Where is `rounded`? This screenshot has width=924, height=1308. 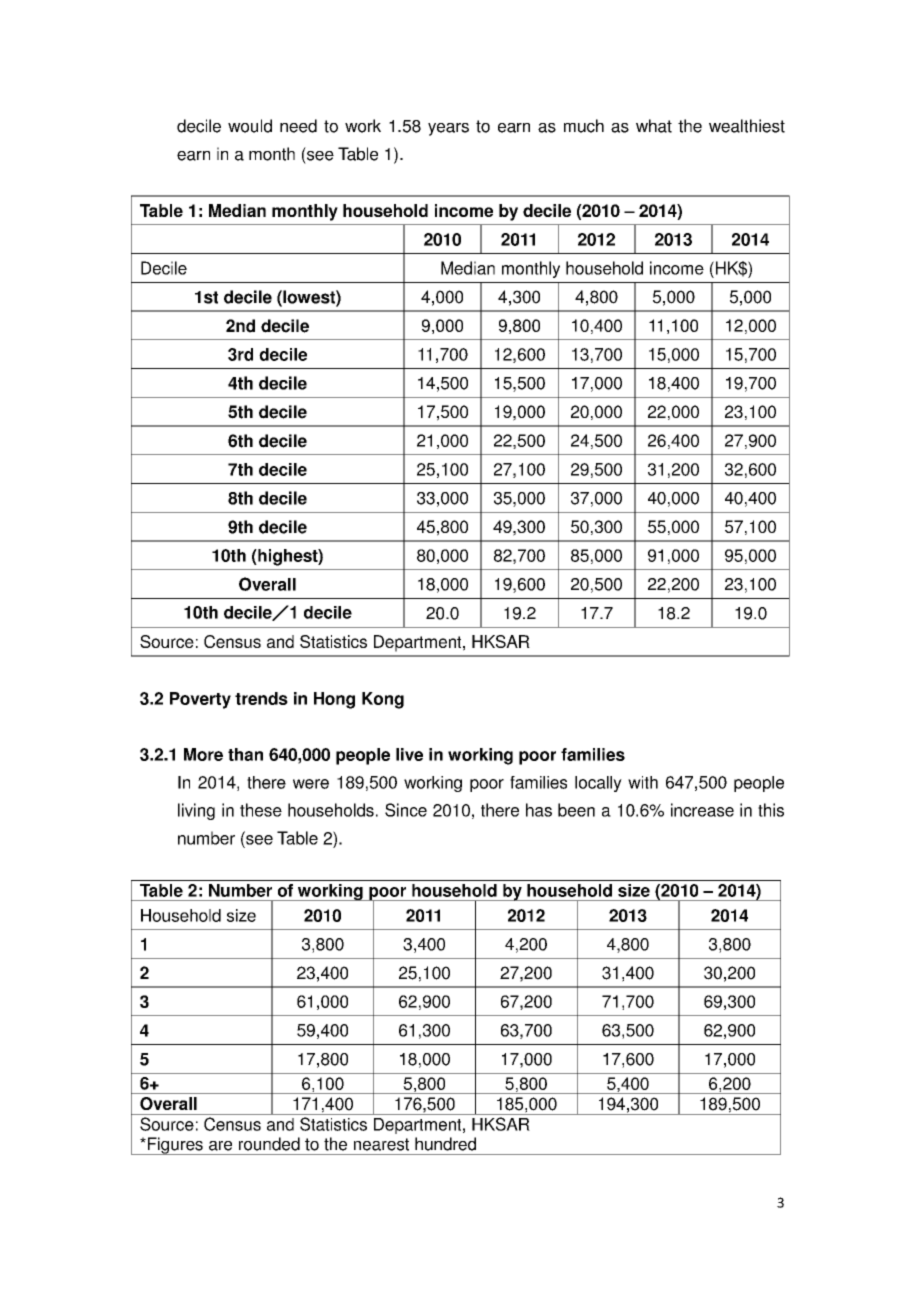 rounded is located at coordinates (269, 1144).
